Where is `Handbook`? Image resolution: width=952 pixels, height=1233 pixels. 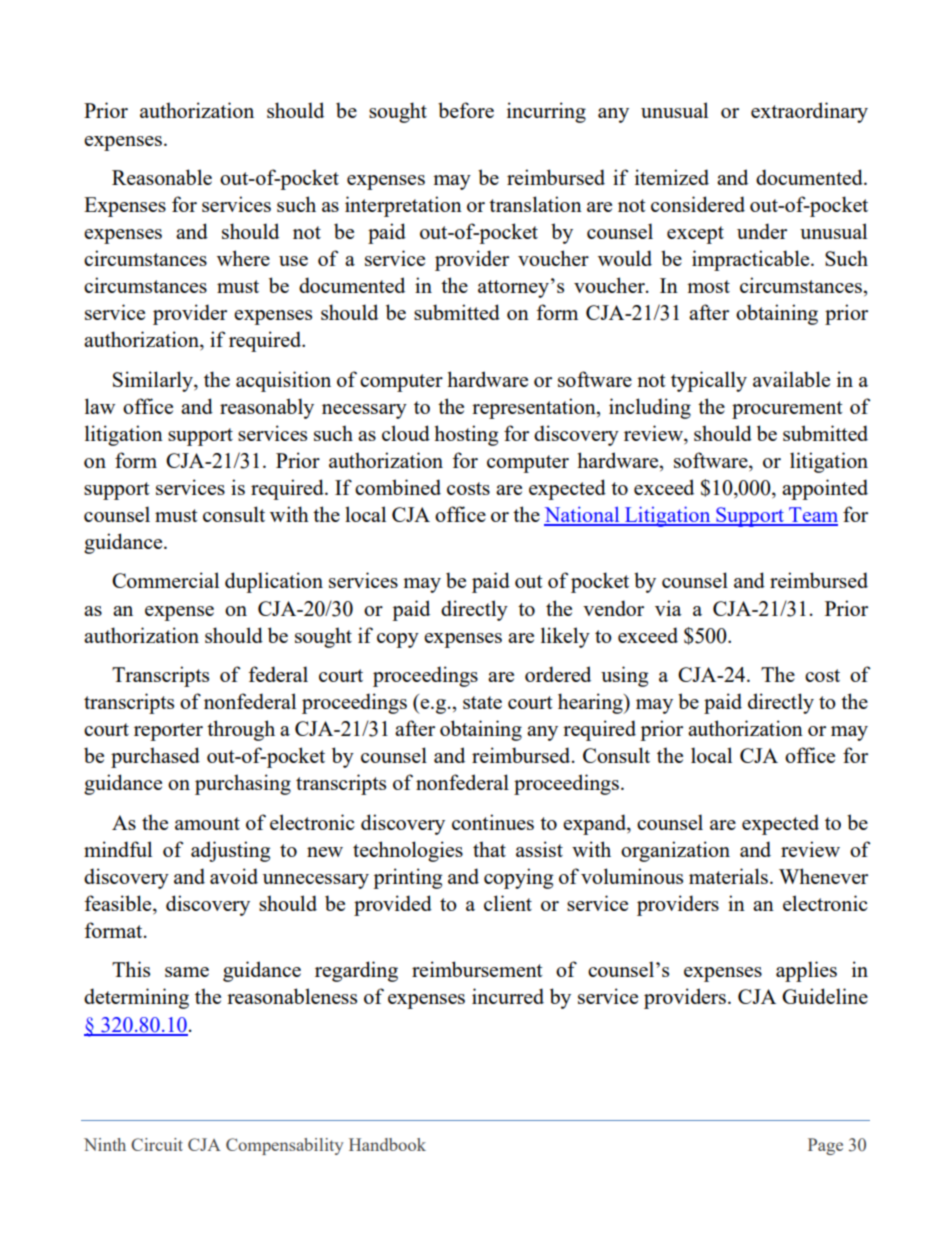 Handbook is located at coordinates (387, 1144).
